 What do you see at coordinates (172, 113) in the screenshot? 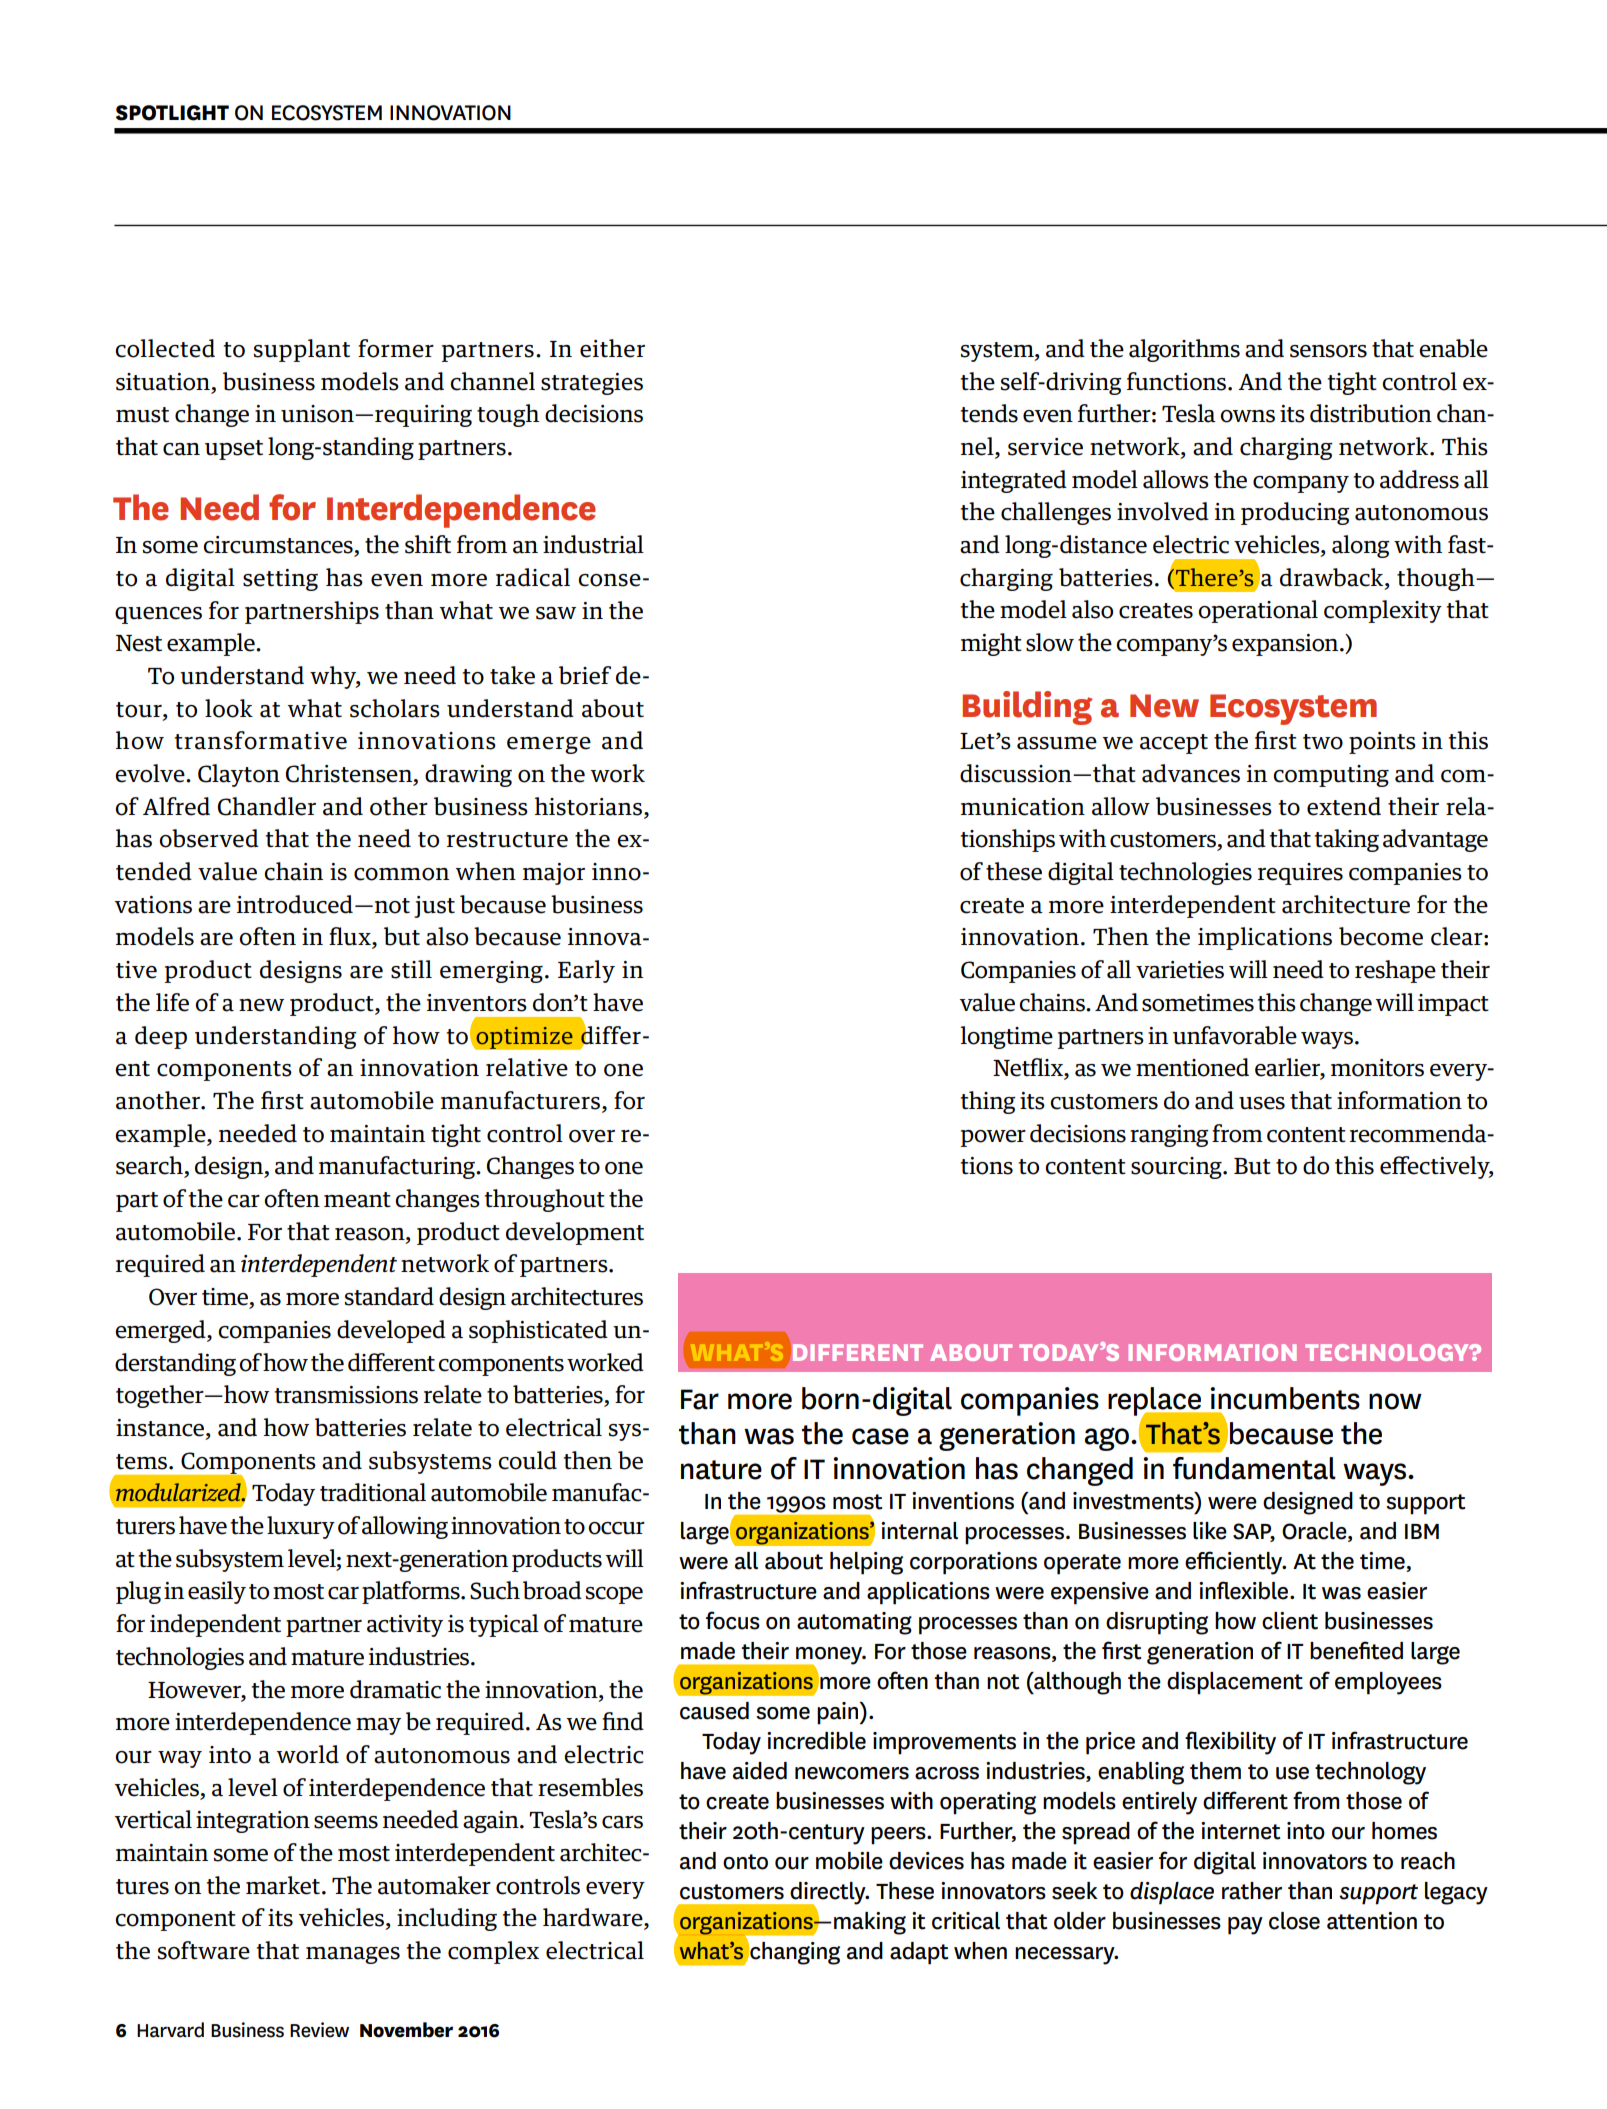
I see `Spotlight` at bounding box center [172, 113].
